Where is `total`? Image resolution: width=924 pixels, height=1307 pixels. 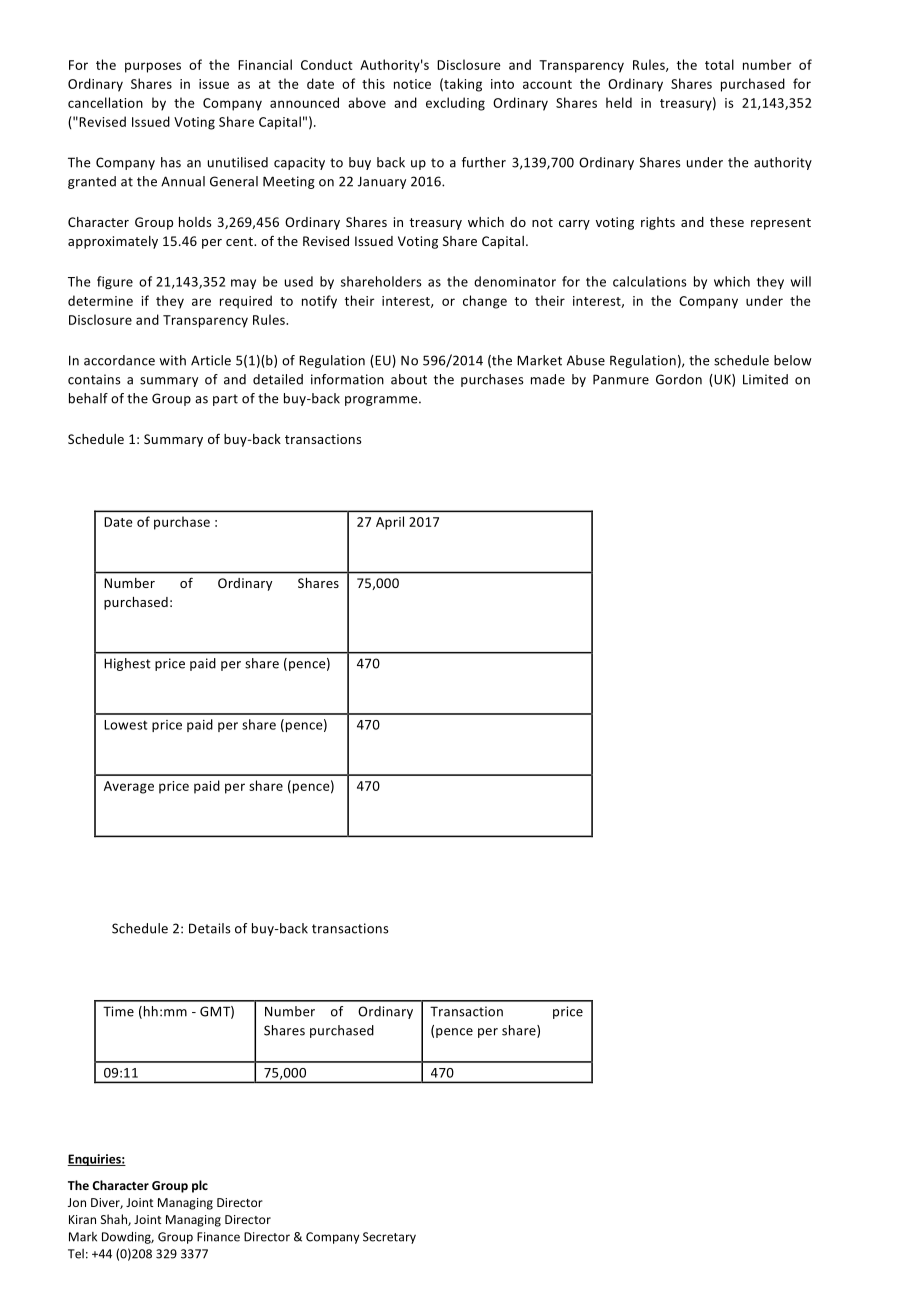
total is located at coordinates (719, 64).
